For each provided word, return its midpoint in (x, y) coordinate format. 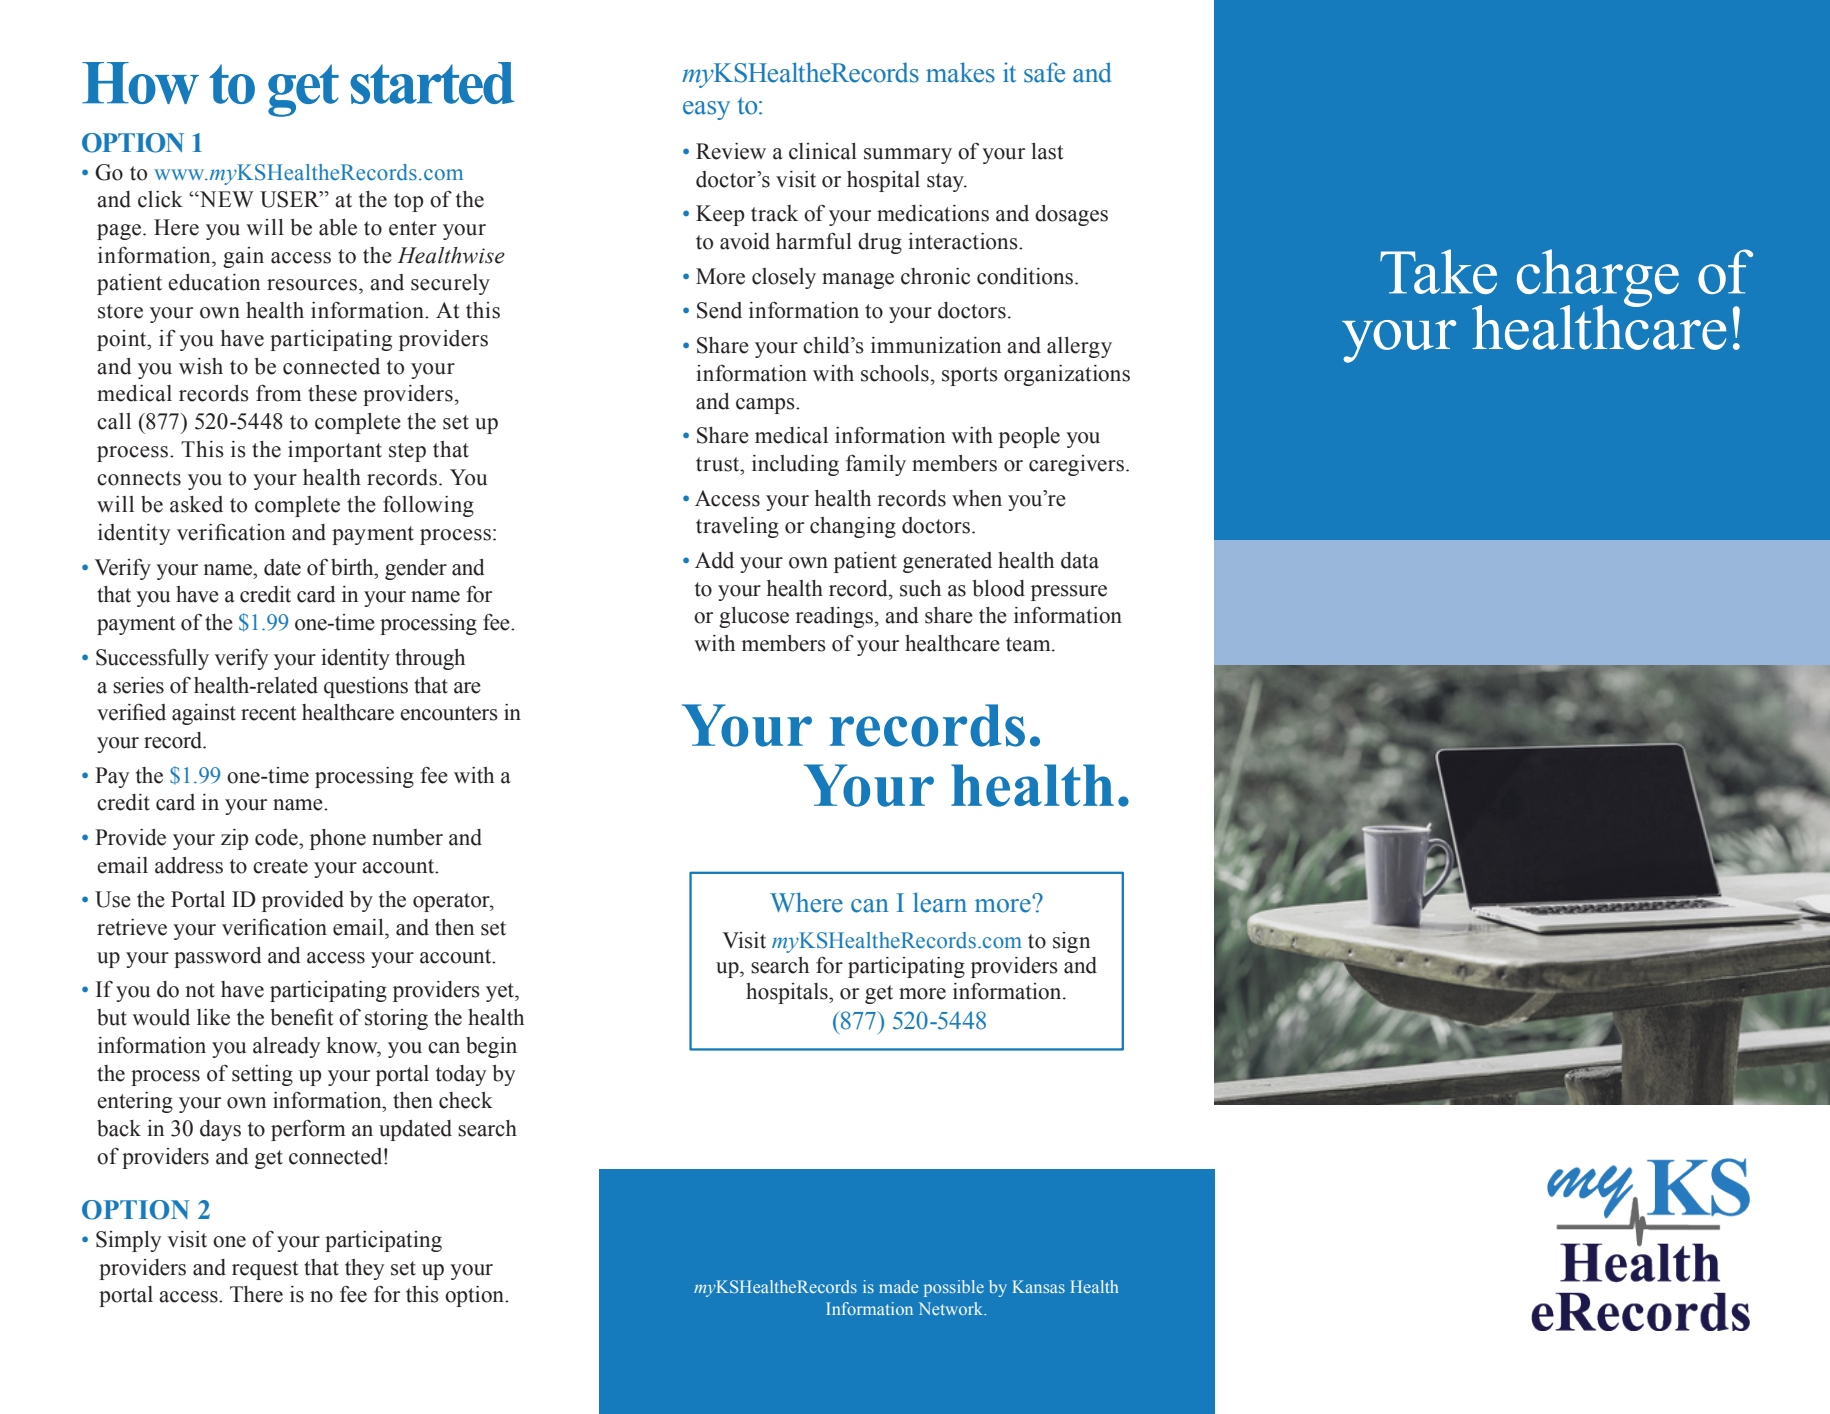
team (1029, 644)
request (265, 1270)
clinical (823, 151)
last (1048, 151)
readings (834, 617)
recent (269, 713)
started (432, 83)
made (898, 1286)
